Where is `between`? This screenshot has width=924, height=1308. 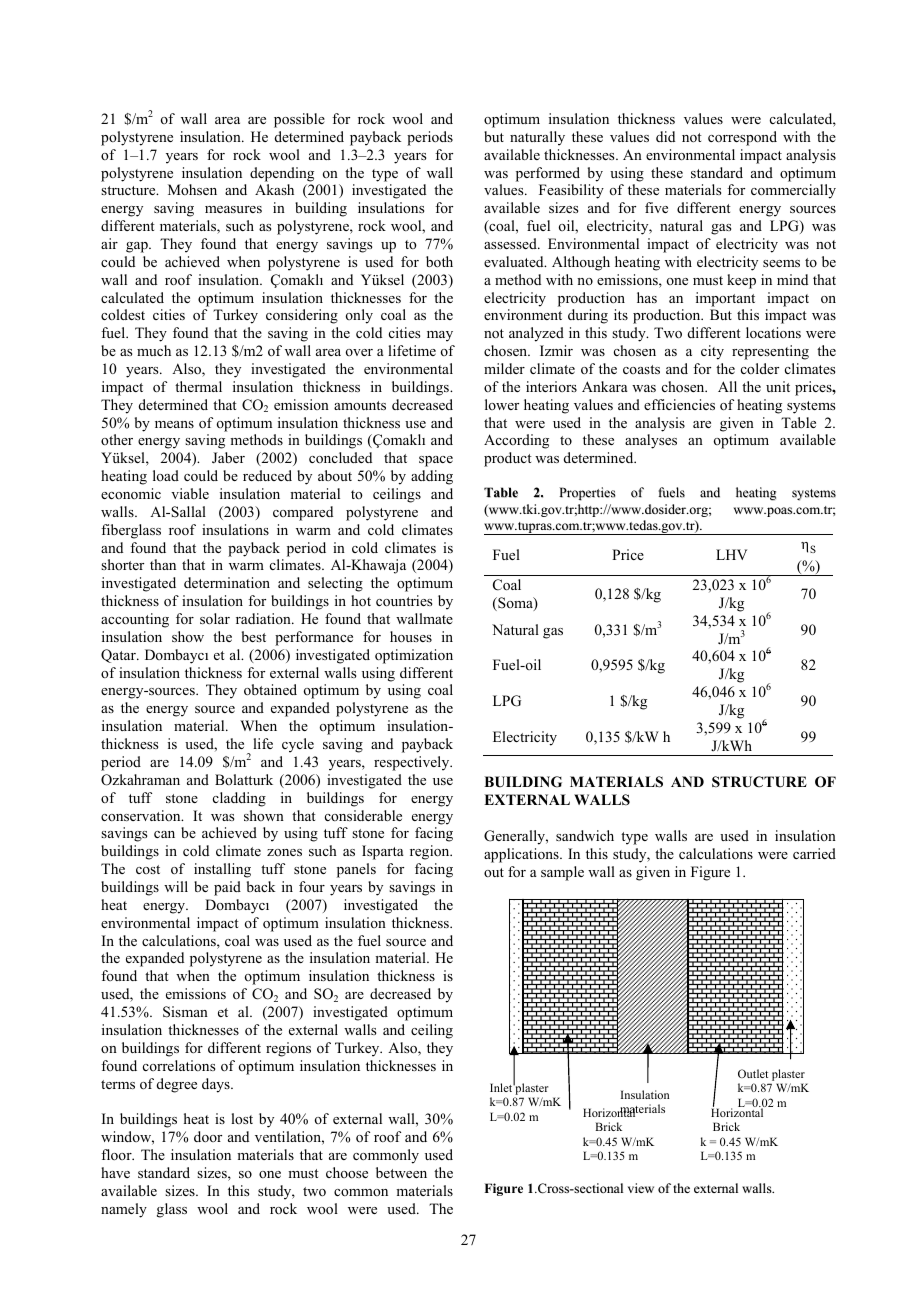 between is located at coordinates (401, 1172).
